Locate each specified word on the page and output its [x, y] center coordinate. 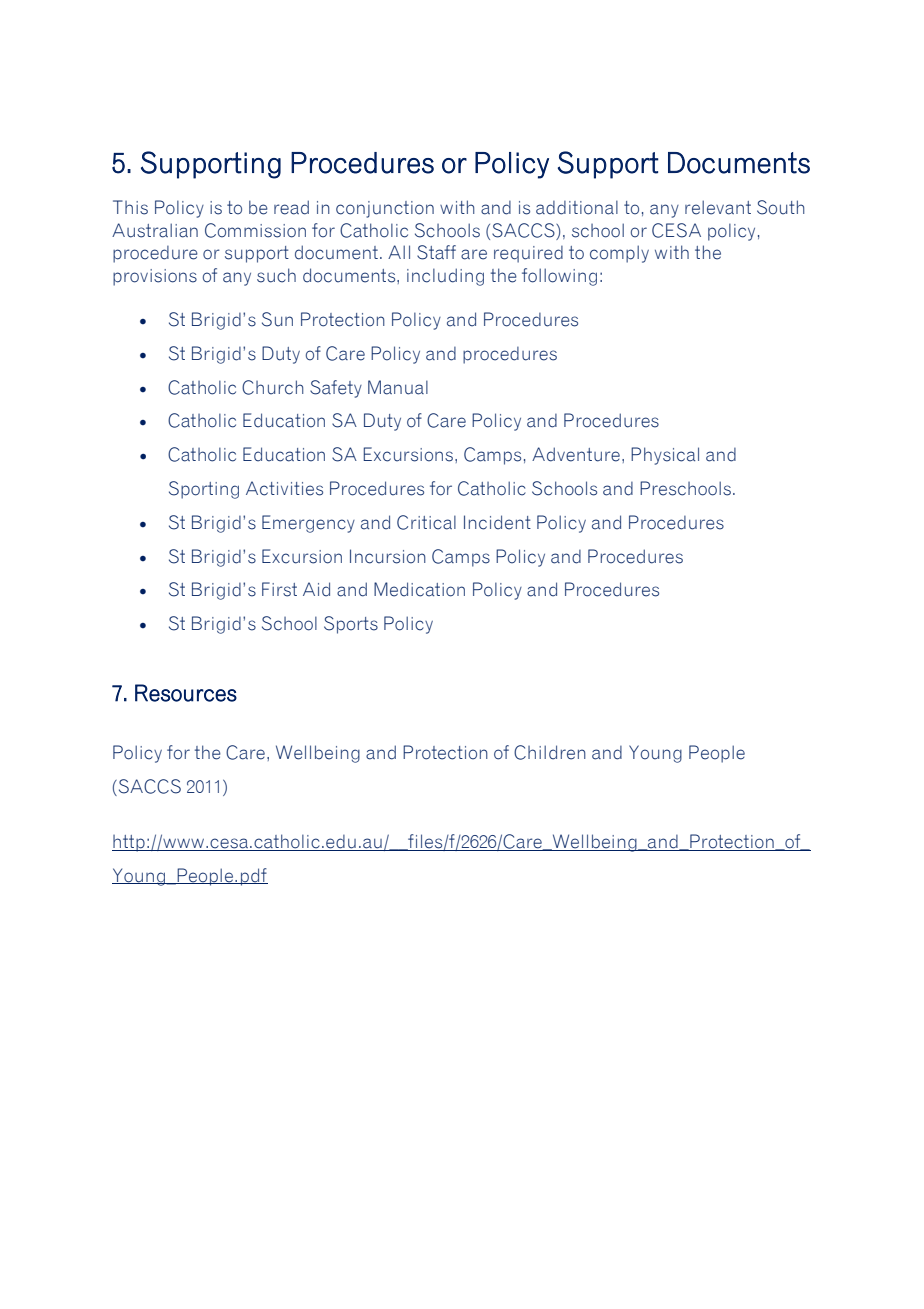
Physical [665, 456]
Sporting [204, 490]
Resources [186, 693]
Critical [426, 522]
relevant [718, 207]
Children [550, 752]
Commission [255, 230]
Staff [436, 252]
